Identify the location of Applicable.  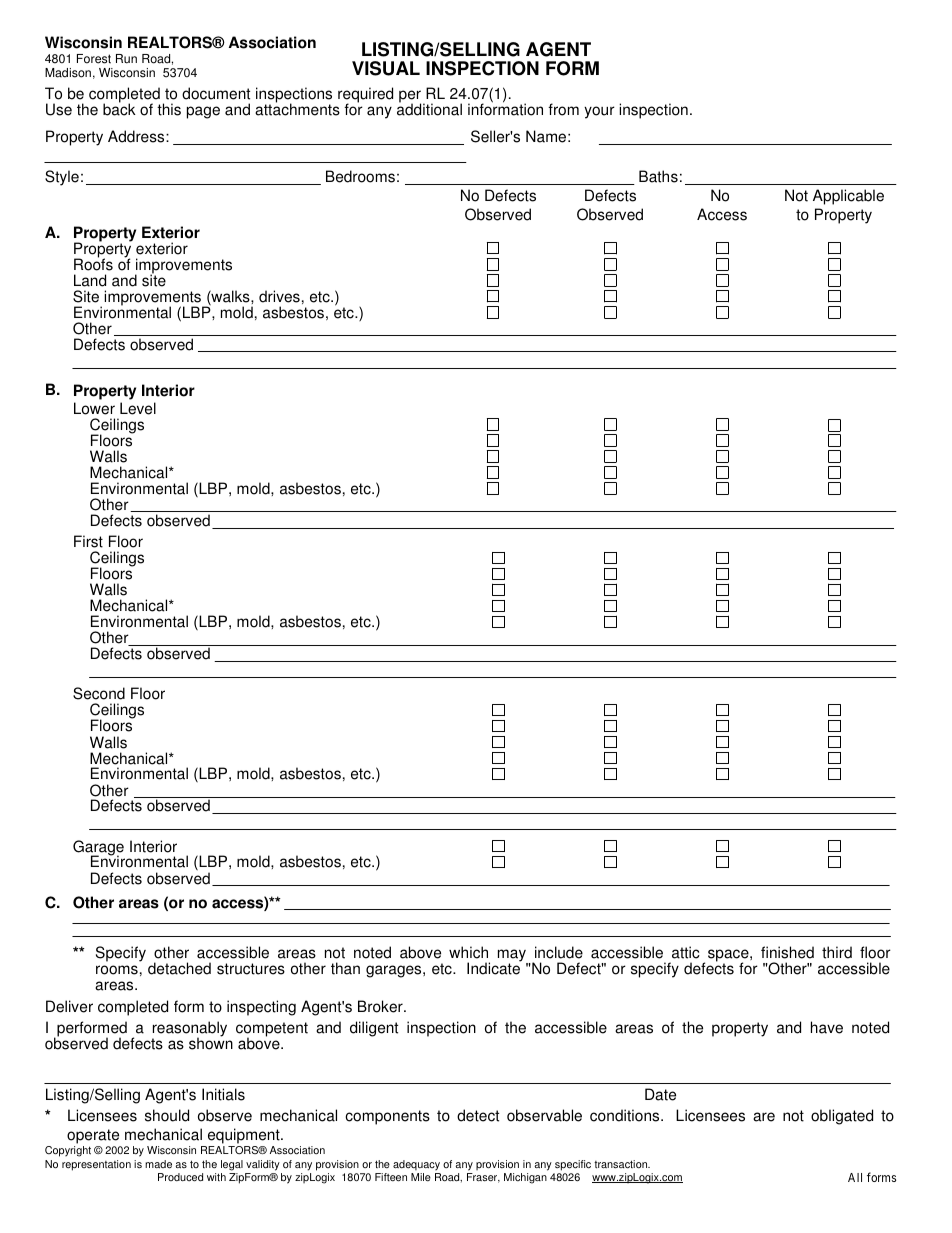
(848, 197).
